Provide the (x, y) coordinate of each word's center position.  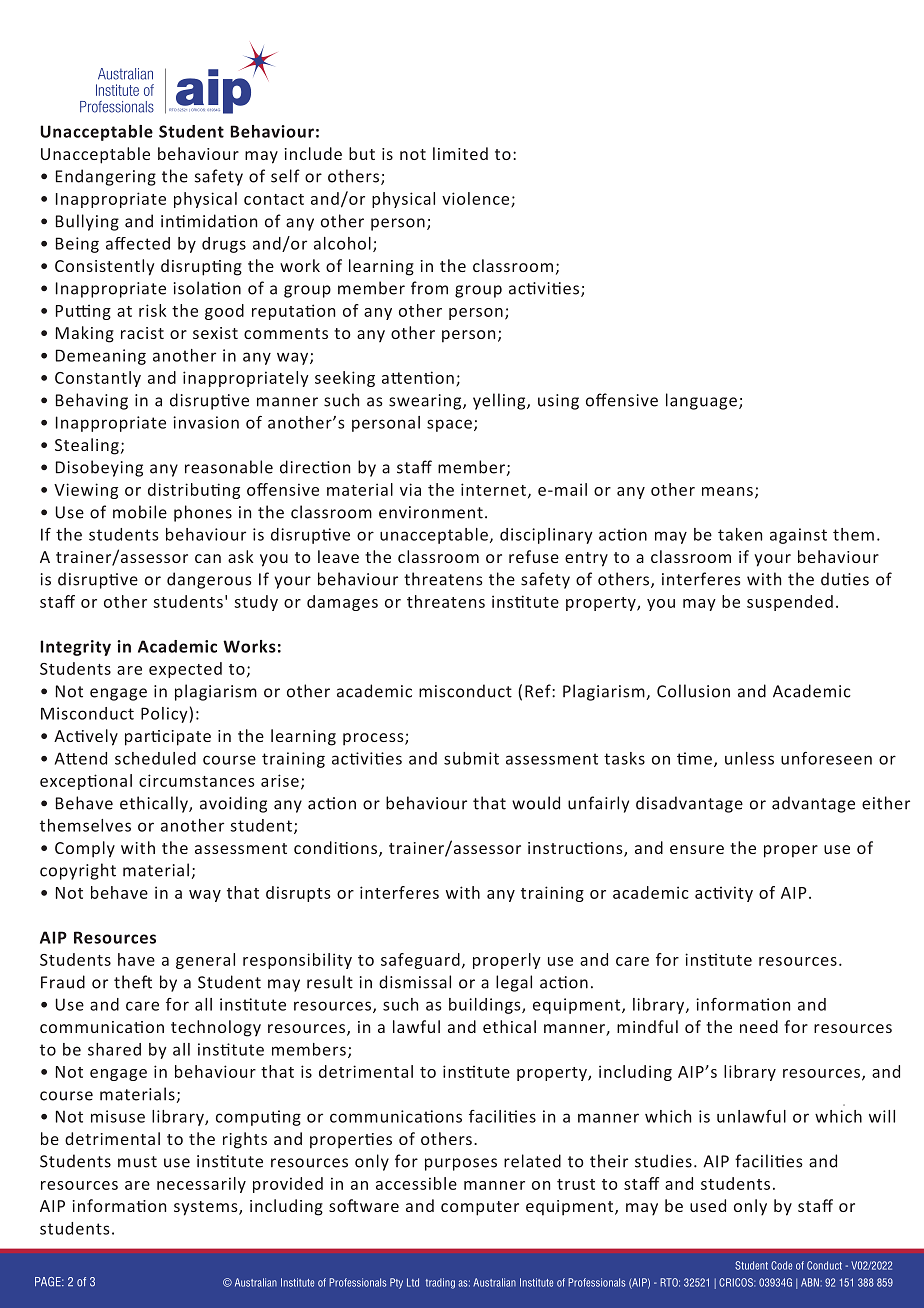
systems (207, 1208)
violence (477, 199)
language (701, 401)
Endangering (106, 177)
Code (781, 1265)
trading (440, 1283)
